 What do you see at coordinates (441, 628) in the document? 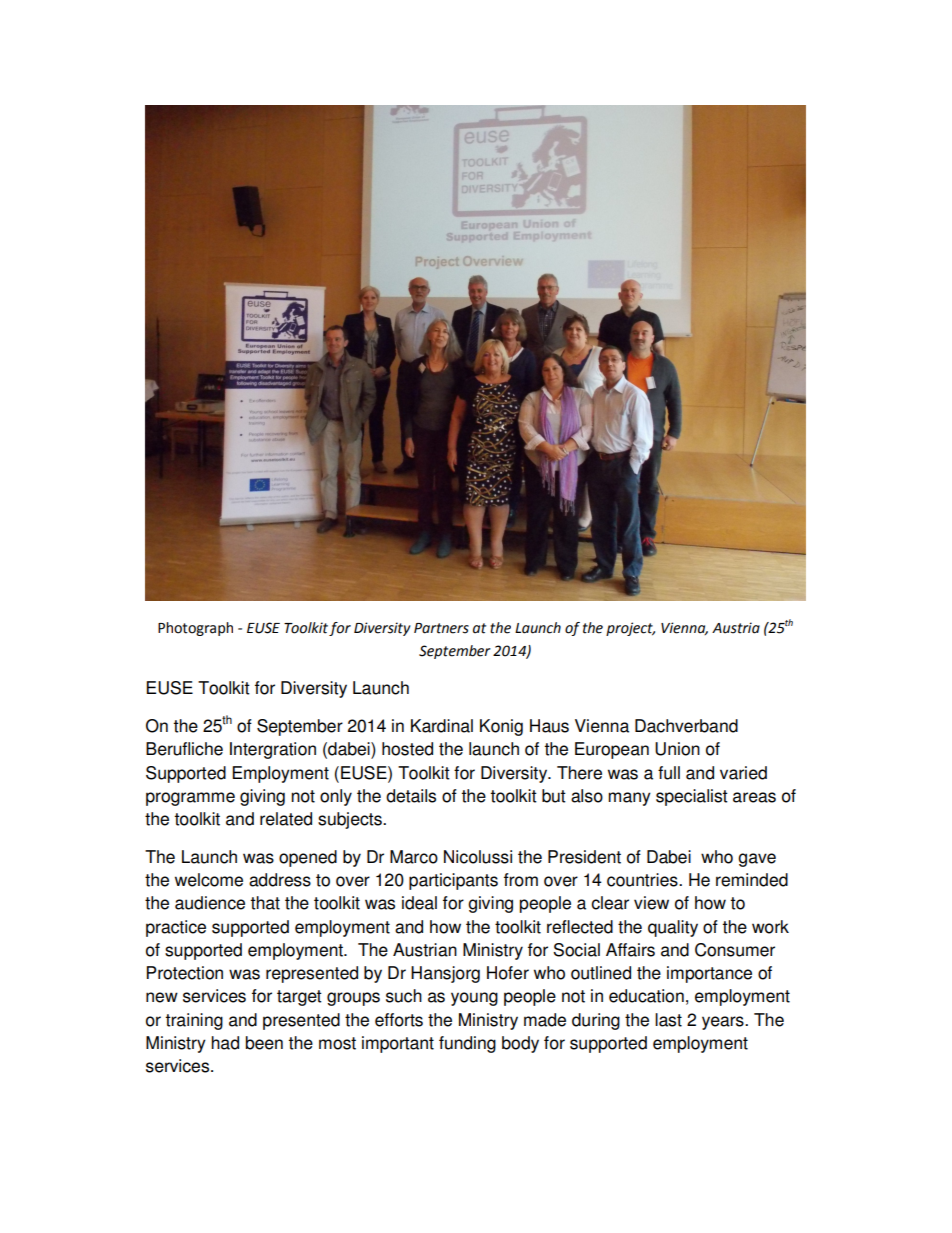
I see `Partners` at bounding box center [441, 628].
